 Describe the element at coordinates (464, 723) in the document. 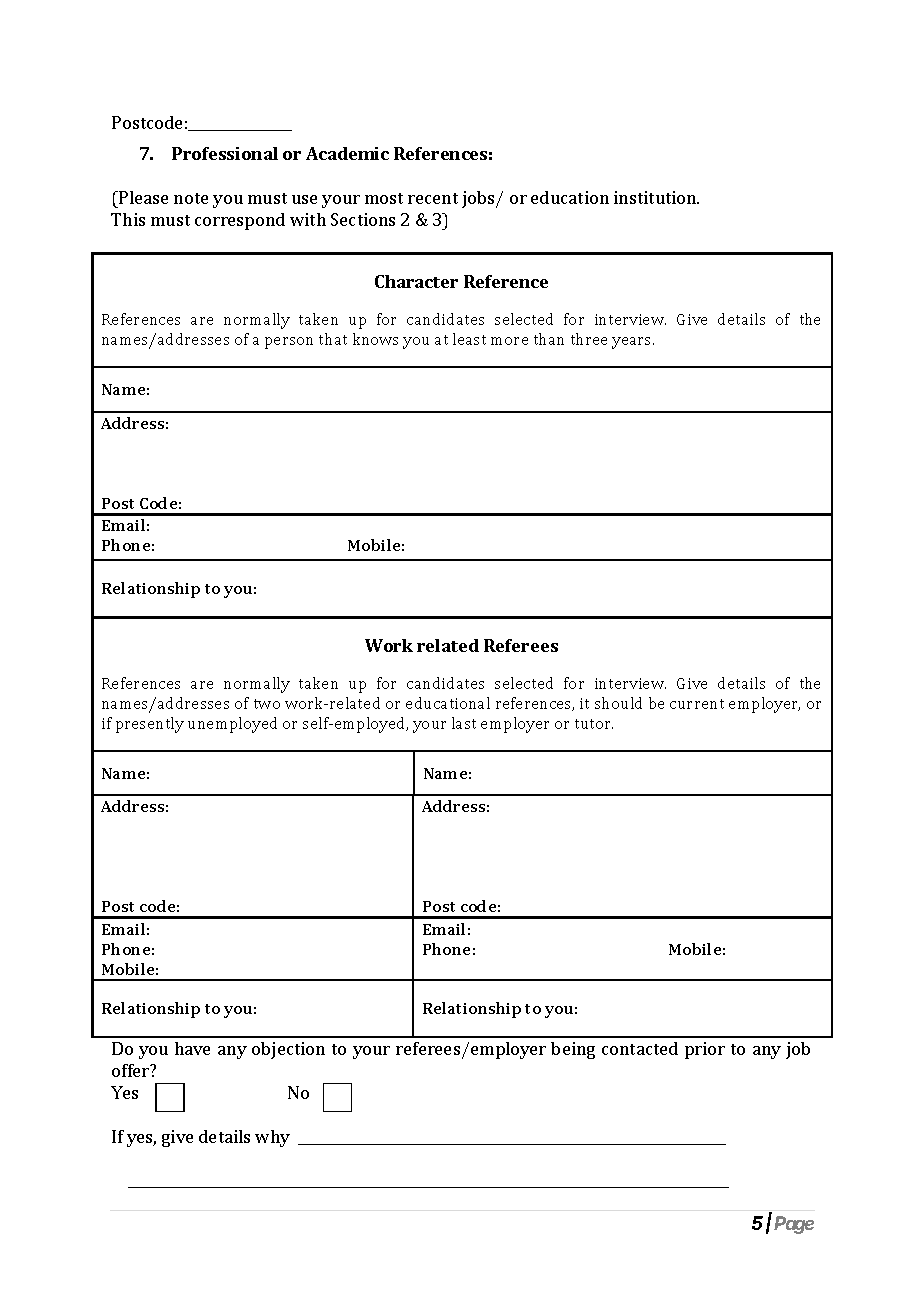

I see `last` at that location.
